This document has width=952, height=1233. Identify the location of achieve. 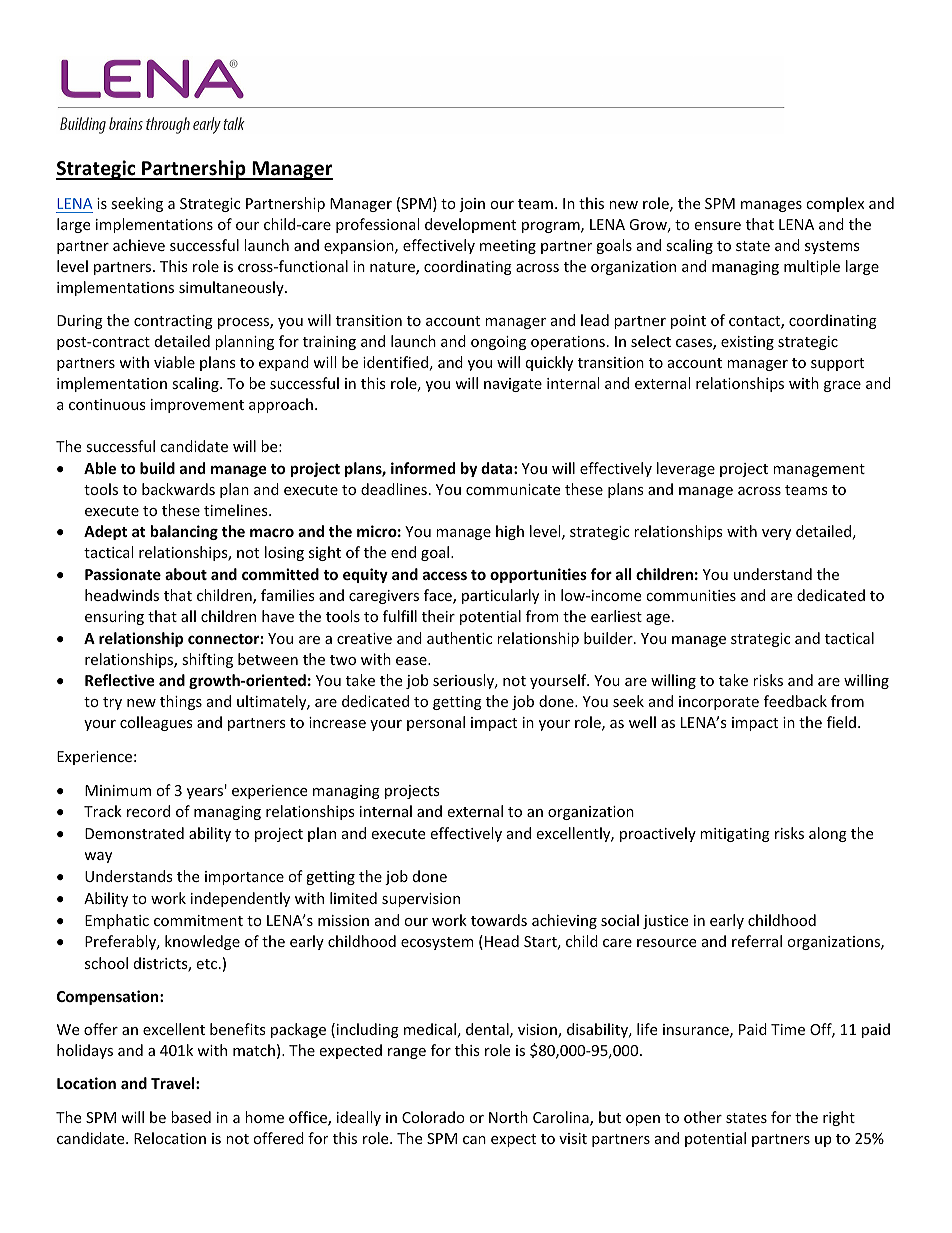
(139, 245).
